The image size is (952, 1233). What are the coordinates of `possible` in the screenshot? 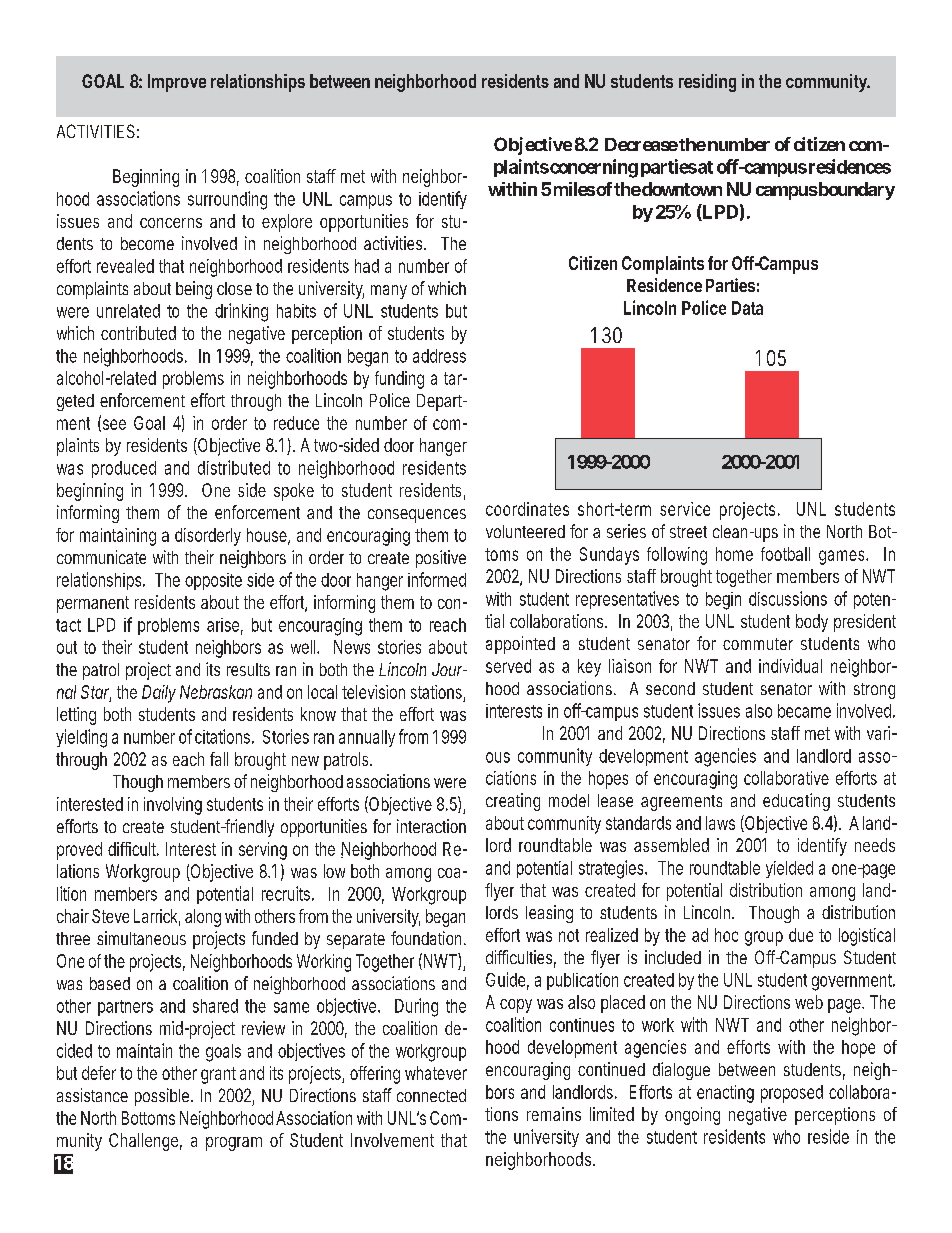 It's located at (164, 1097).
